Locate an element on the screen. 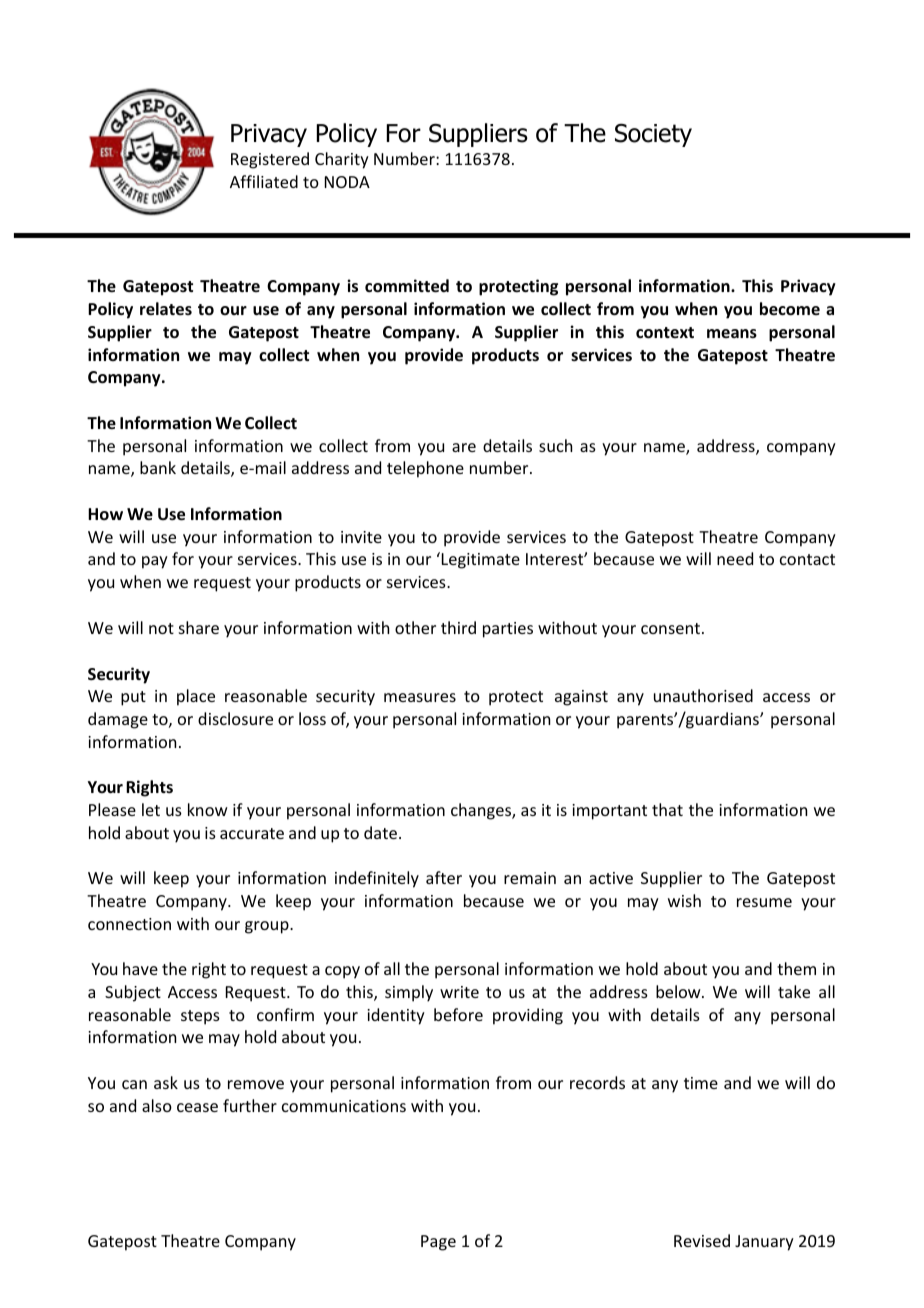 The image size is (924, 1308). unauthorised is located at coordinates (703, 695).
